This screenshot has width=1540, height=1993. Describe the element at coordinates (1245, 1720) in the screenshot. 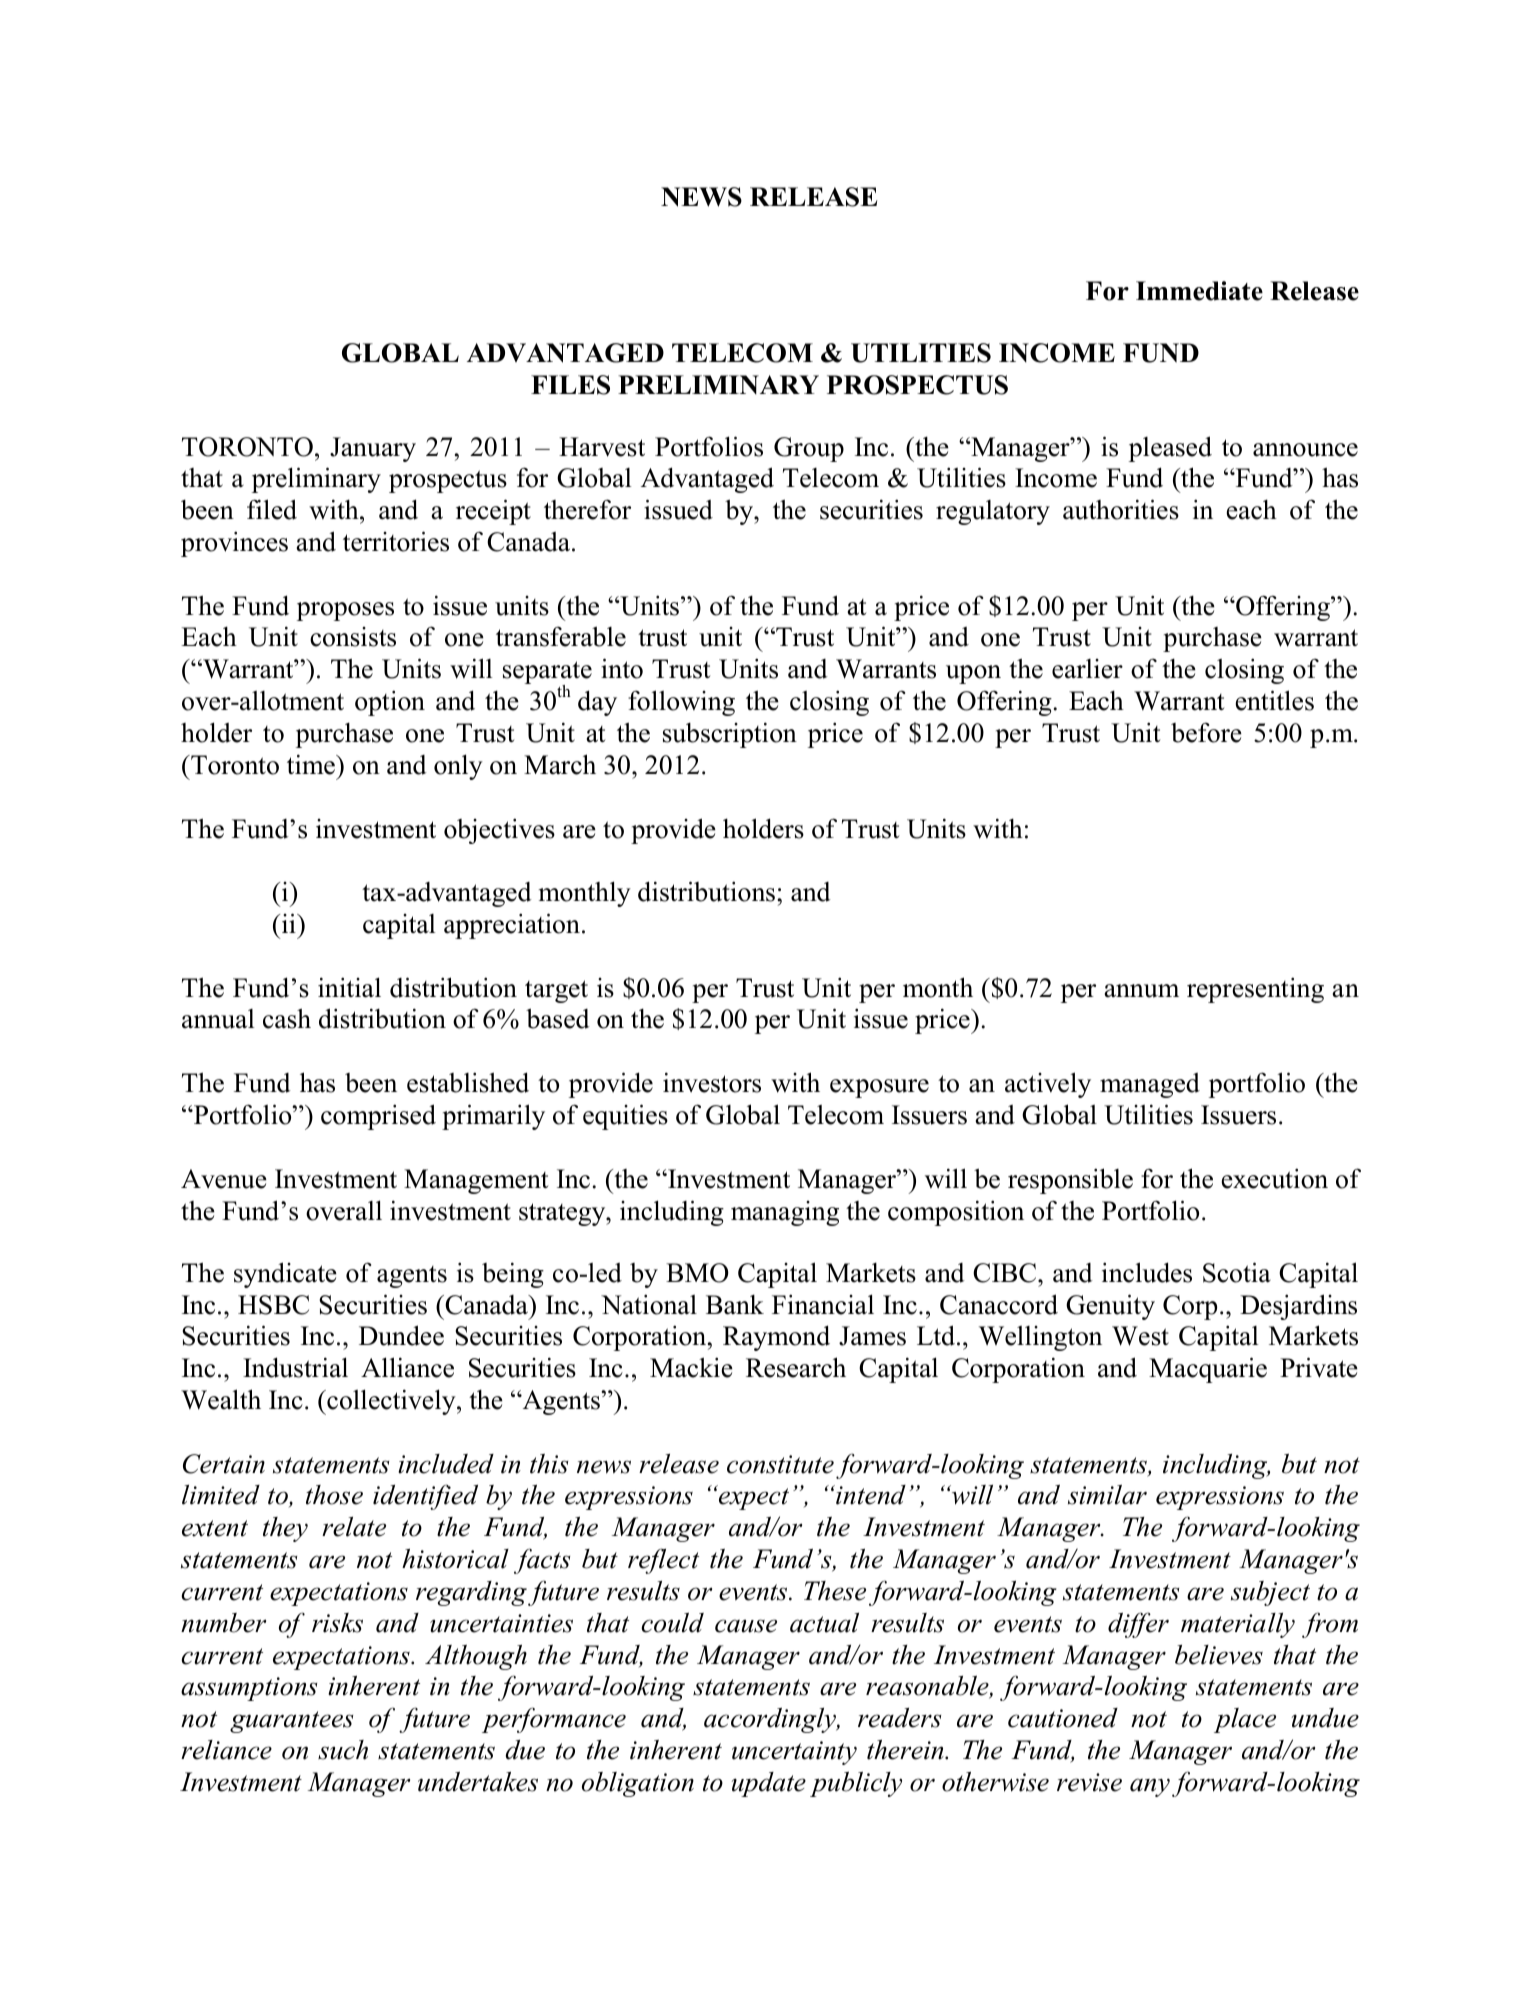

I see `place` at that location.
